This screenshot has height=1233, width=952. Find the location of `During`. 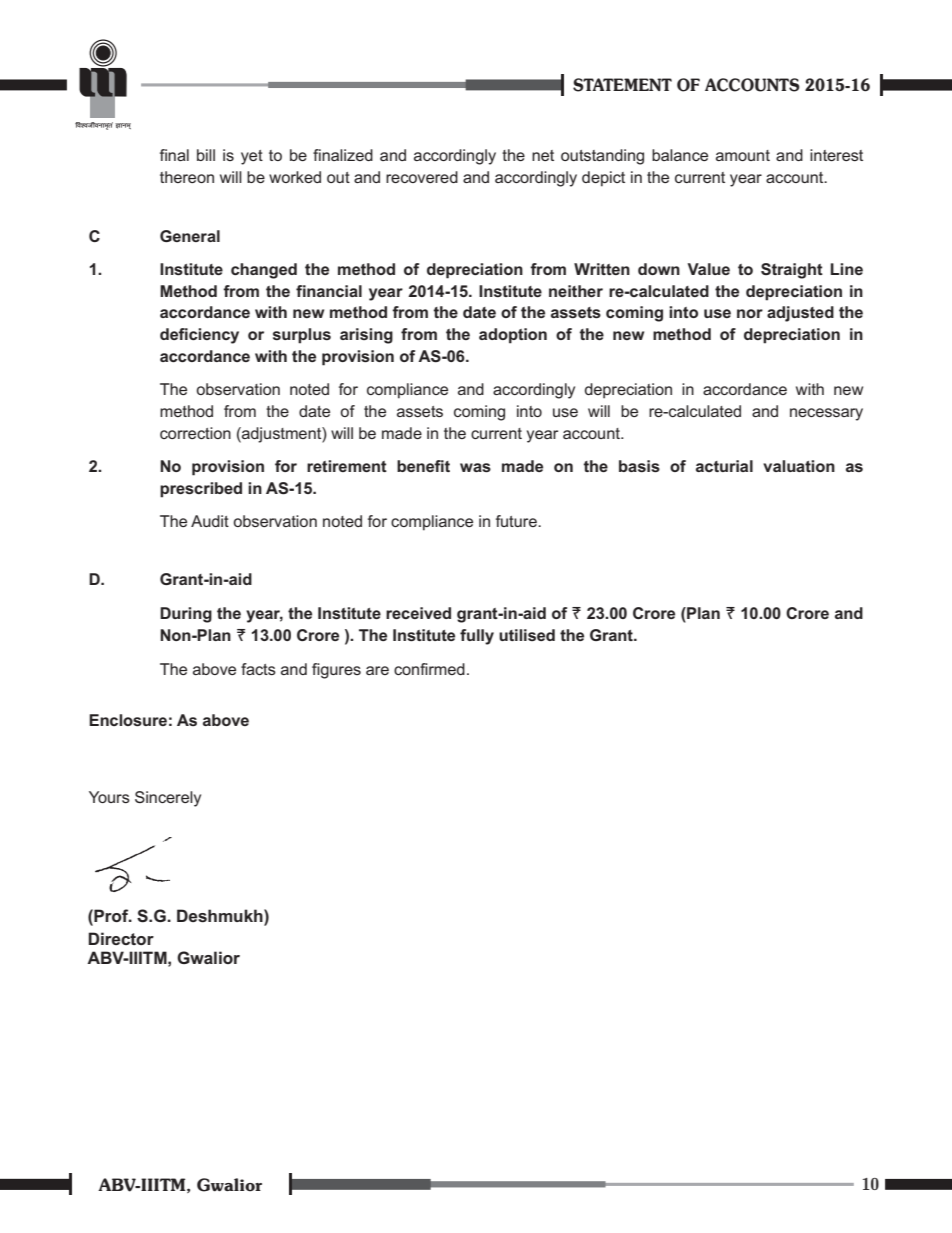

During is located at coordinates (186, 615).
